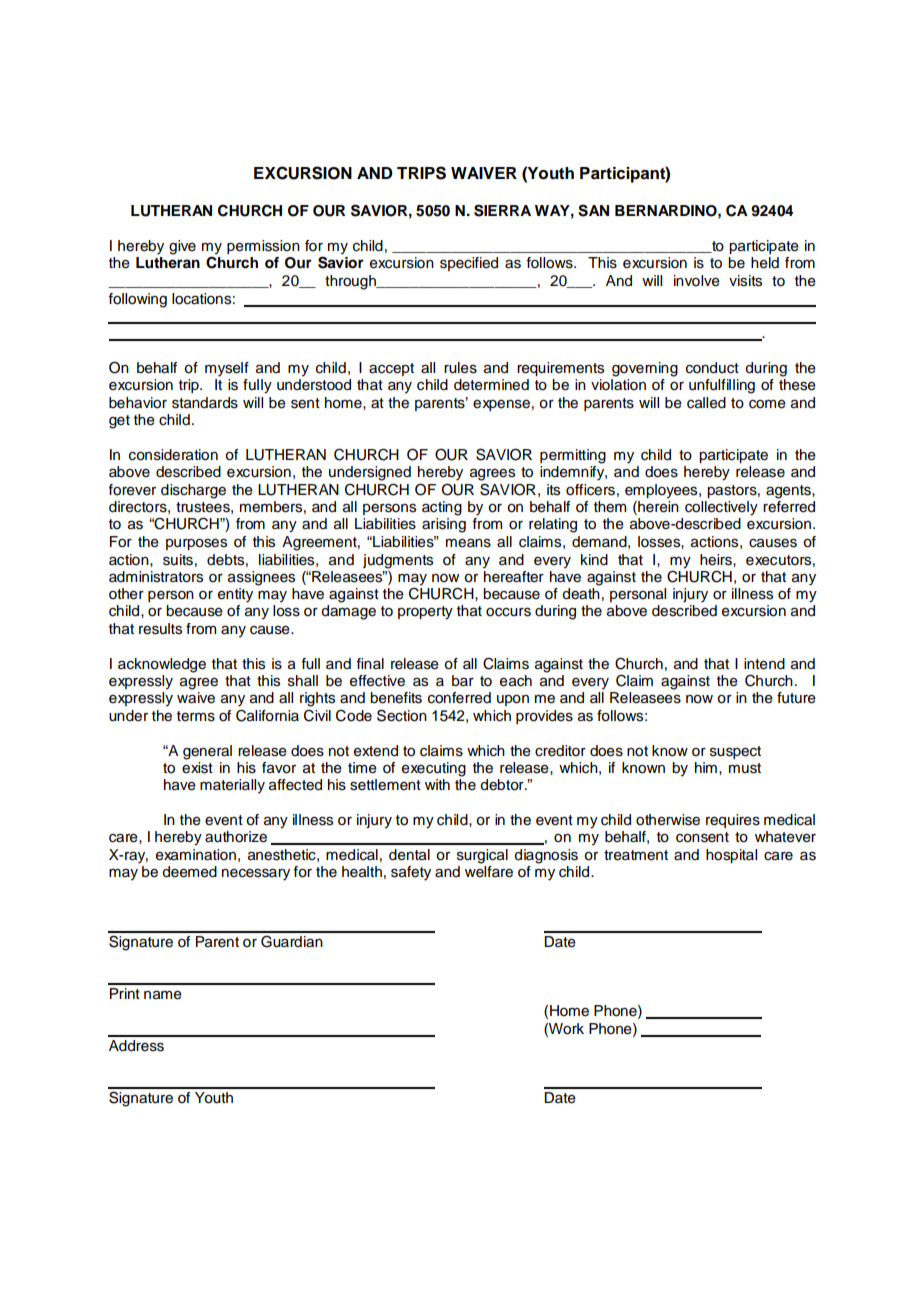 The width and height of the screenshot is (924, 1308). Describe the element at coordinates (489, 872) in the screenshot. I see `welfare` at that location.
